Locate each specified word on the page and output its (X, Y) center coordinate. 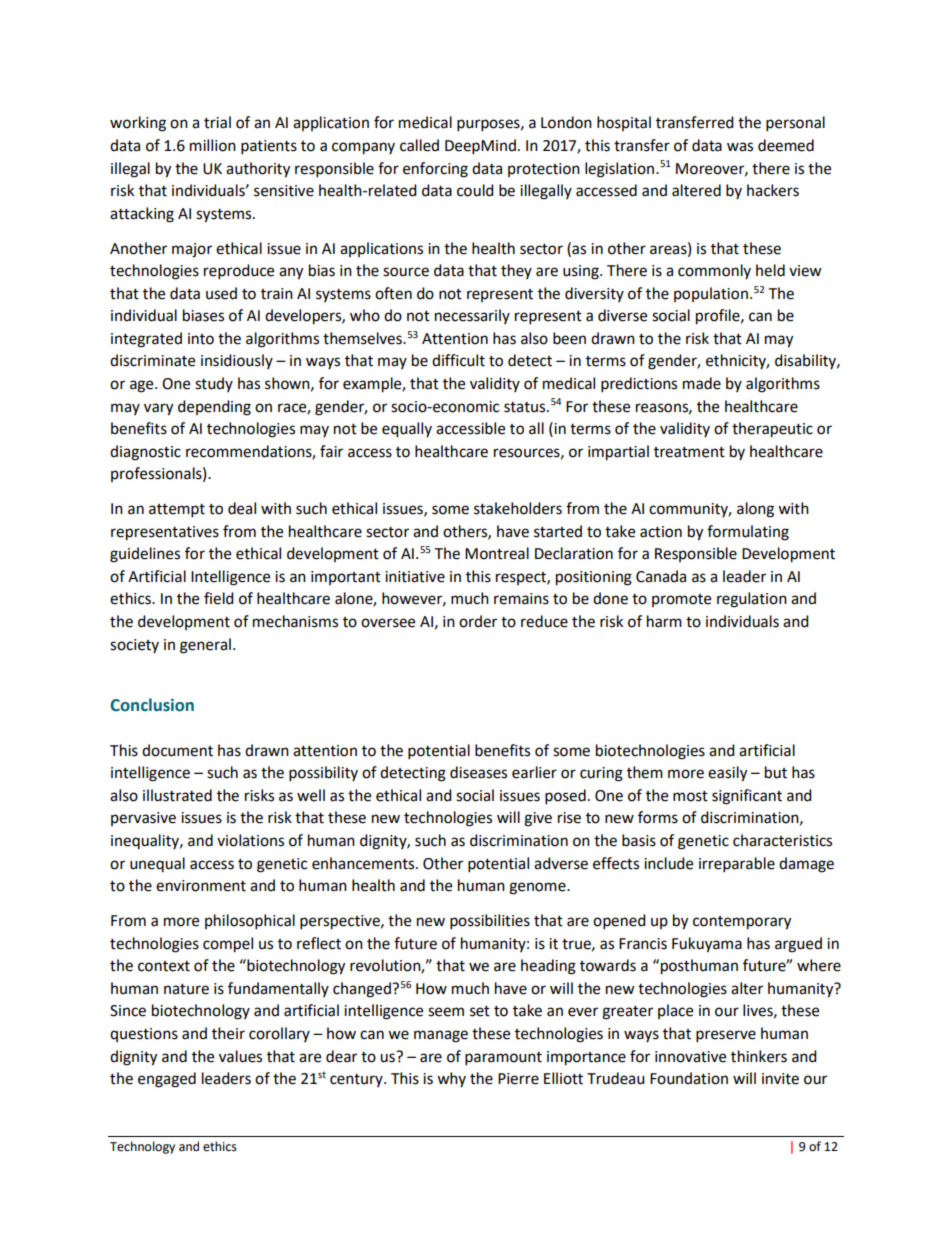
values (240, 1056)
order (478, 621)
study (214, 384)
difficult (458, 360)
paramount (503, 1059)
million (213, 145)
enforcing (435, 170)
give (538, 819)
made (702, 383)
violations (250, 840)
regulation (752, 600)
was (740, 147)
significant (747, 797)
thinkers (759, 1056)
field (219, 598)
